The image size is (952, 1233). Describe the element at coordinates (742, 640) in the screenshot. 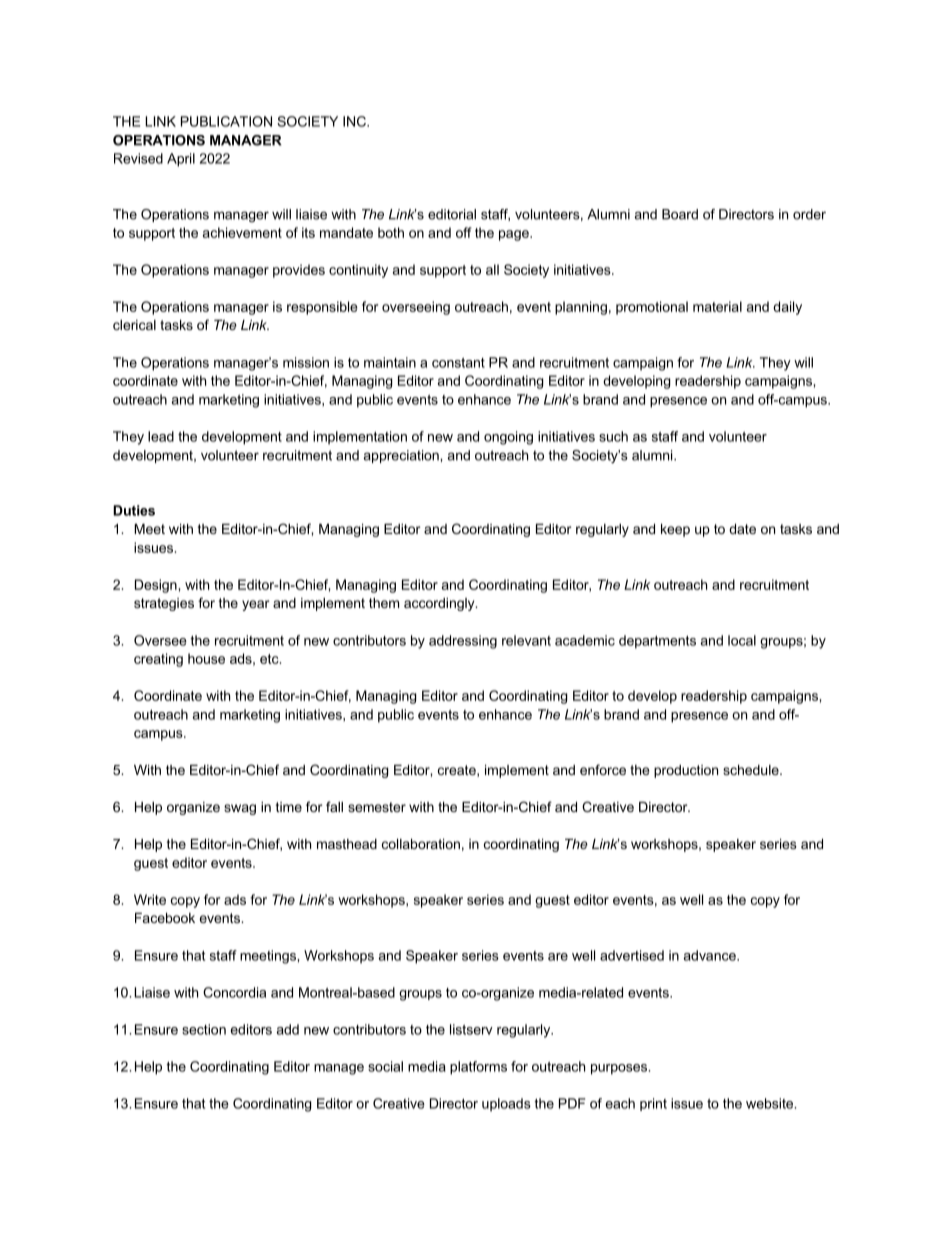

I see `local` at that location.
